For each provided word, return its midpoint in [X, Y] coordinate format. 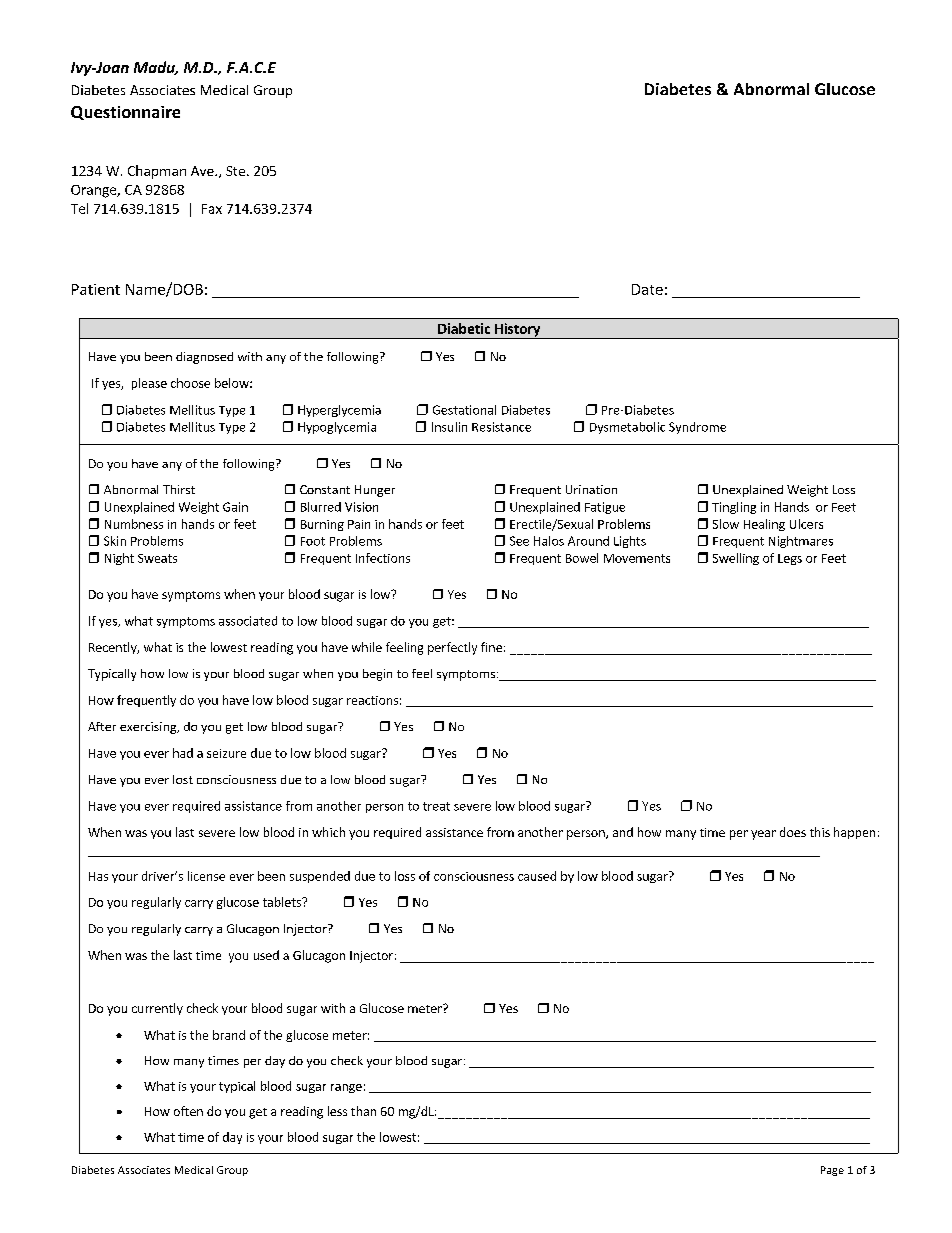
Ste [237, 171]
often [188, 1111]
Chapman [157, 172]
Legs [790, 559]
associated [248, 621]
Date [647, 289]
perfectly [452, 648]
